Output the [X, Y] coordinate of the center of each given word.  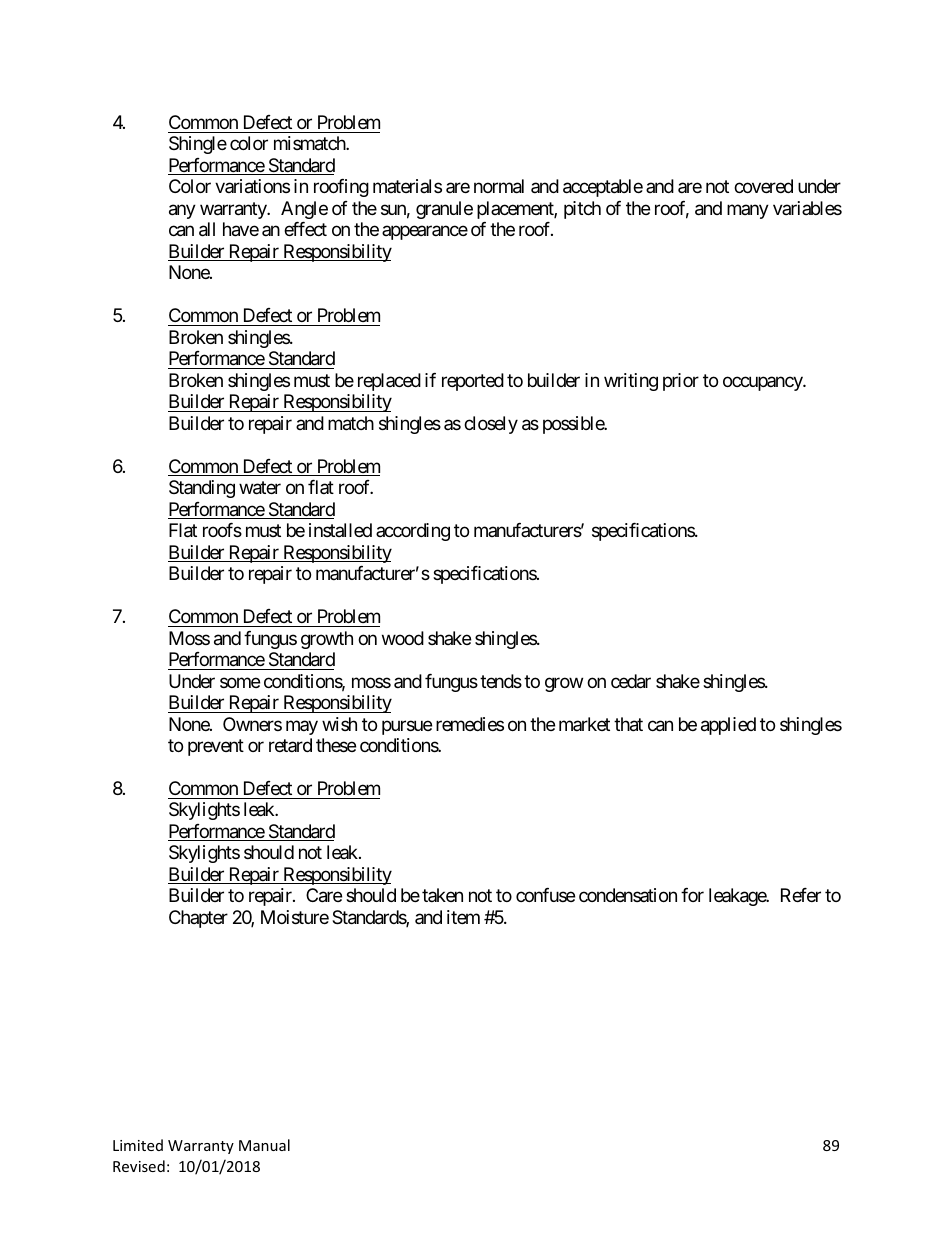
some [240, 682]
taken [442, 895]
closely [491, 425]
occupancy [763, 383]
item [463, 917]
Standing [202, 489]
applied [728, 726]
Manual [264, 1145]
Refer [801, 895]
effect [305, 229]
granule [444, 210]
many [748, 211]
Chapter [198, 919]
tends [501, 681]
